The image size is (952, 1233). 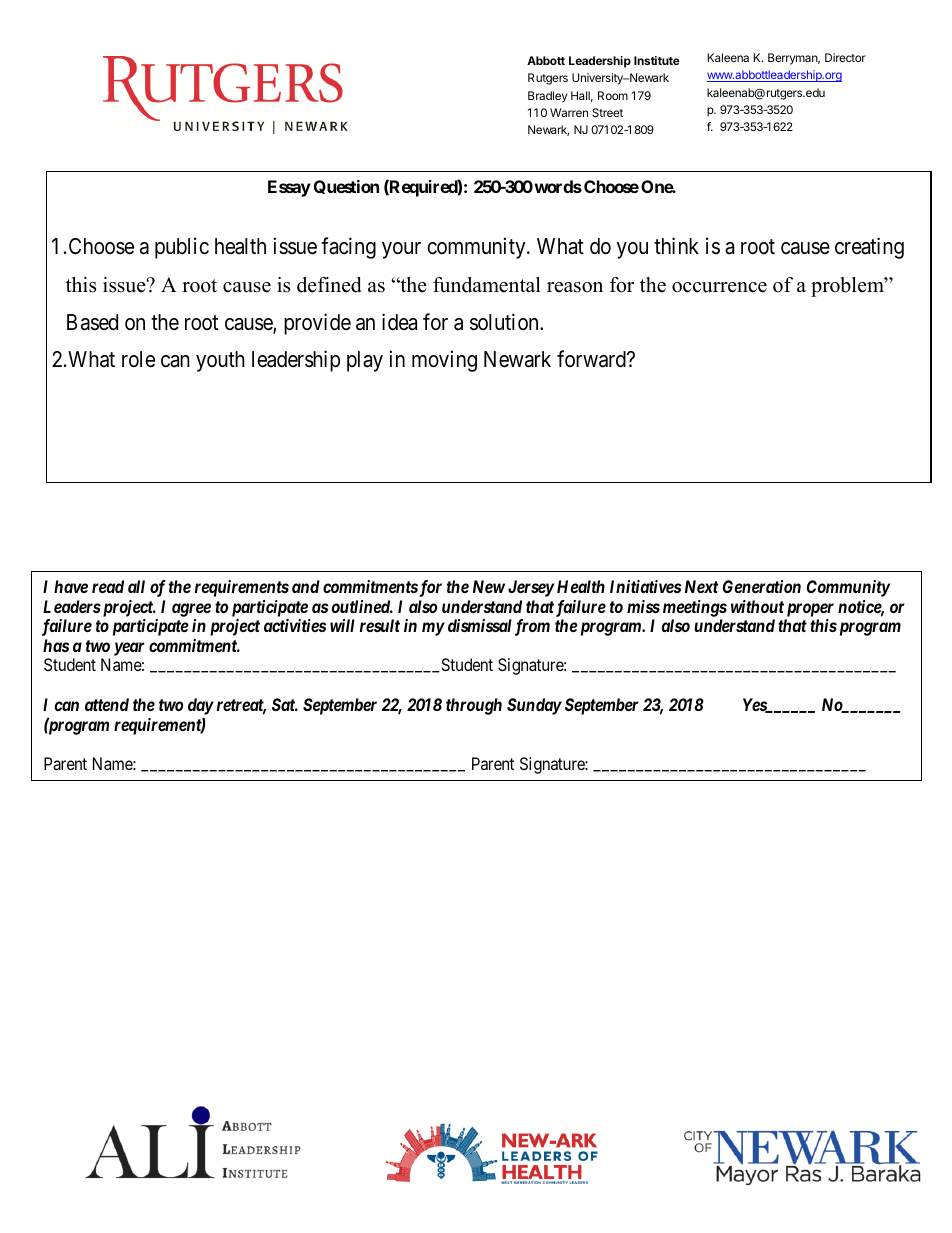 What do you see at coordinates (810, 610) in the image?
I see `proper` at bounding box center [810, 610].
